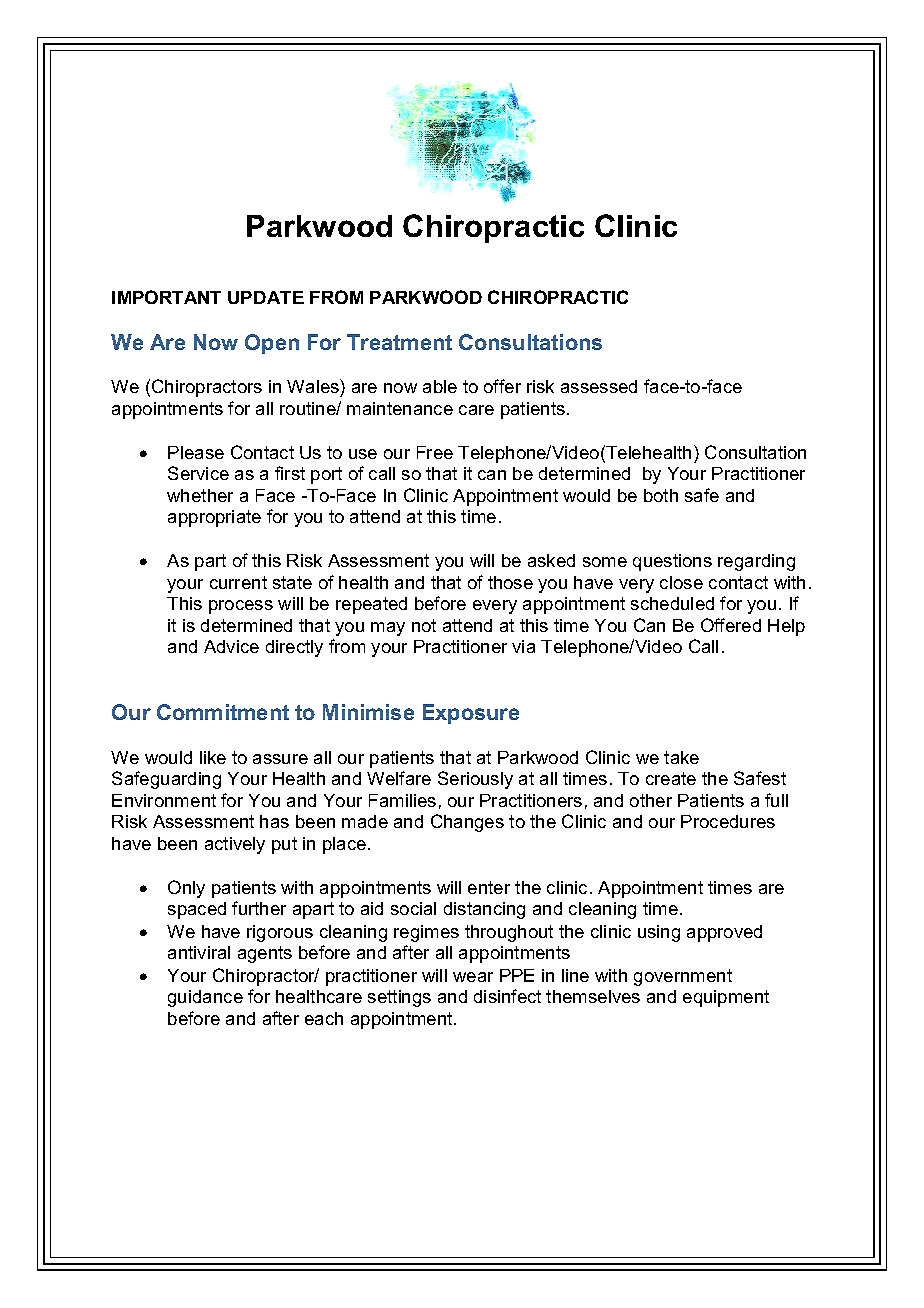 The image size is (924, 1308). Describe the element at coordinates (272, 344) in the screenshot. I see `Open` at that location.
